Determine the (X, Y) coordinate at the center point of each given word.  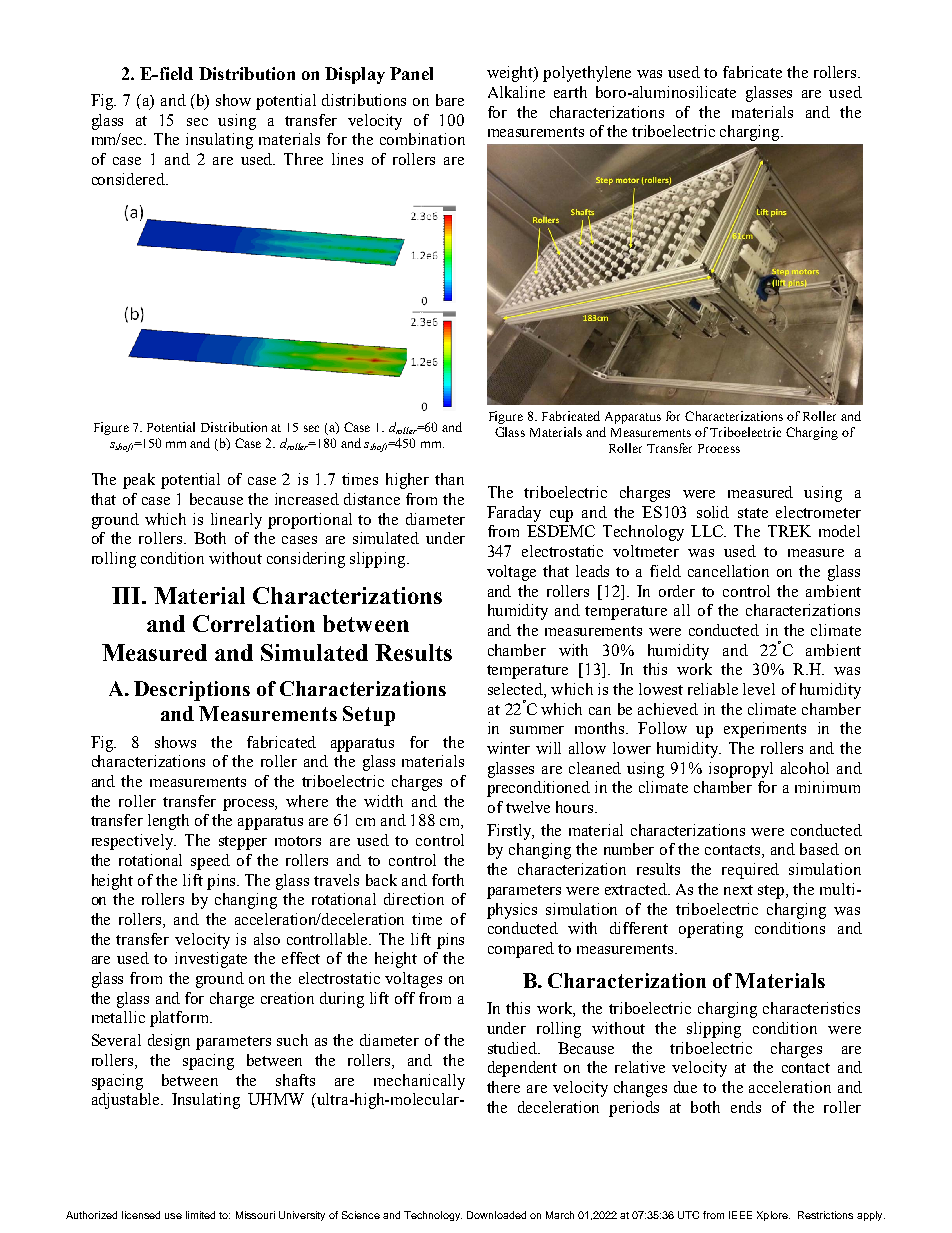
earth (570, 92)
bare (450, 100)
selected (516, 690)
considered (130, 179)
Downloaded (496, 1215)
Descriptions (192, 691)
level (759, 689)
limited (200, 1215)
